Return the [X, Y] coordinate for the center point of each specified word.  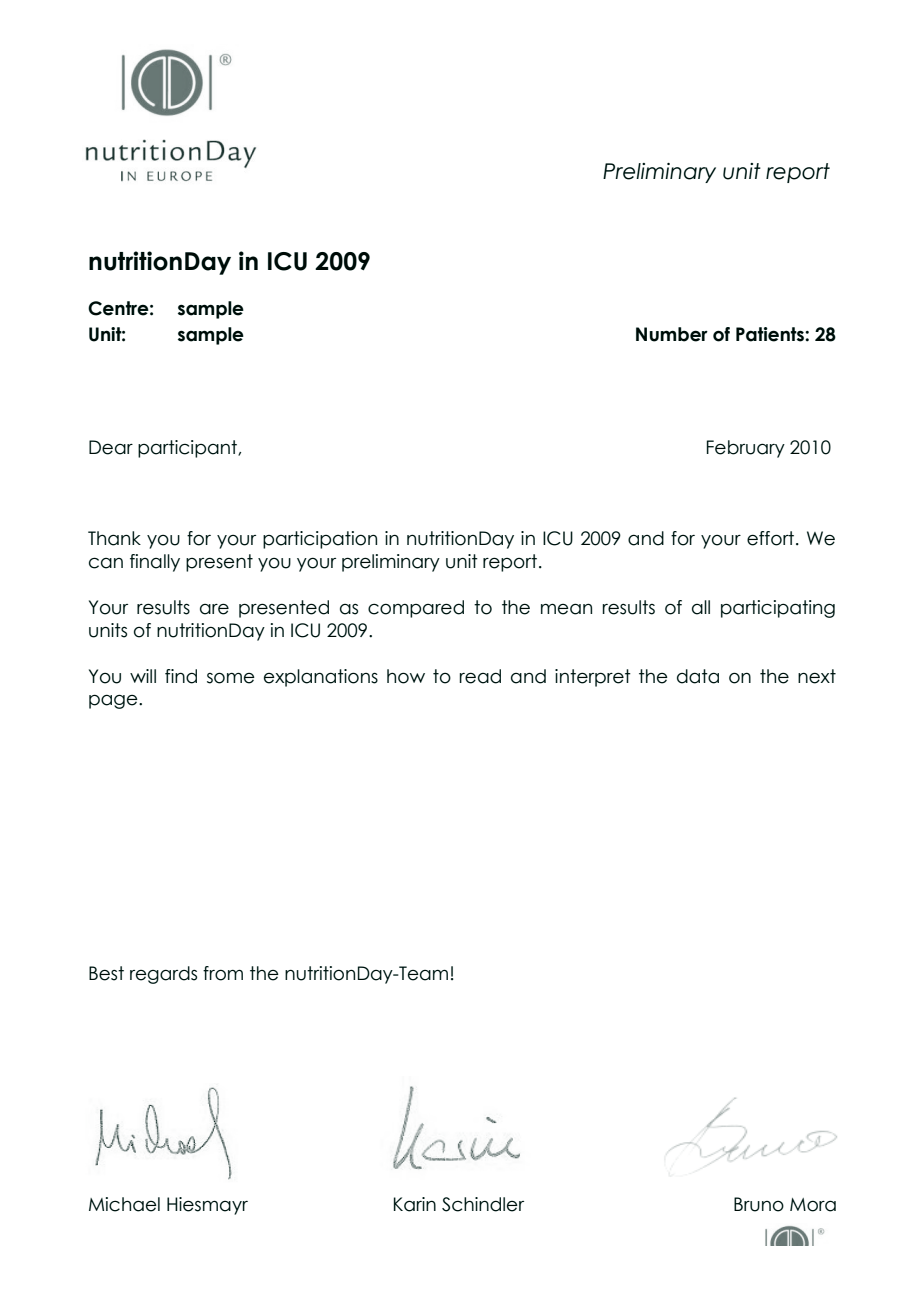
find [181, 676]
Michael [124, 1204]
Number [672, 334]
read [480, 676]
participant [188, 449]
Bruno [759, 1204]
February [746, 449]
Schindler [483, 1204]
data [698, 676]
